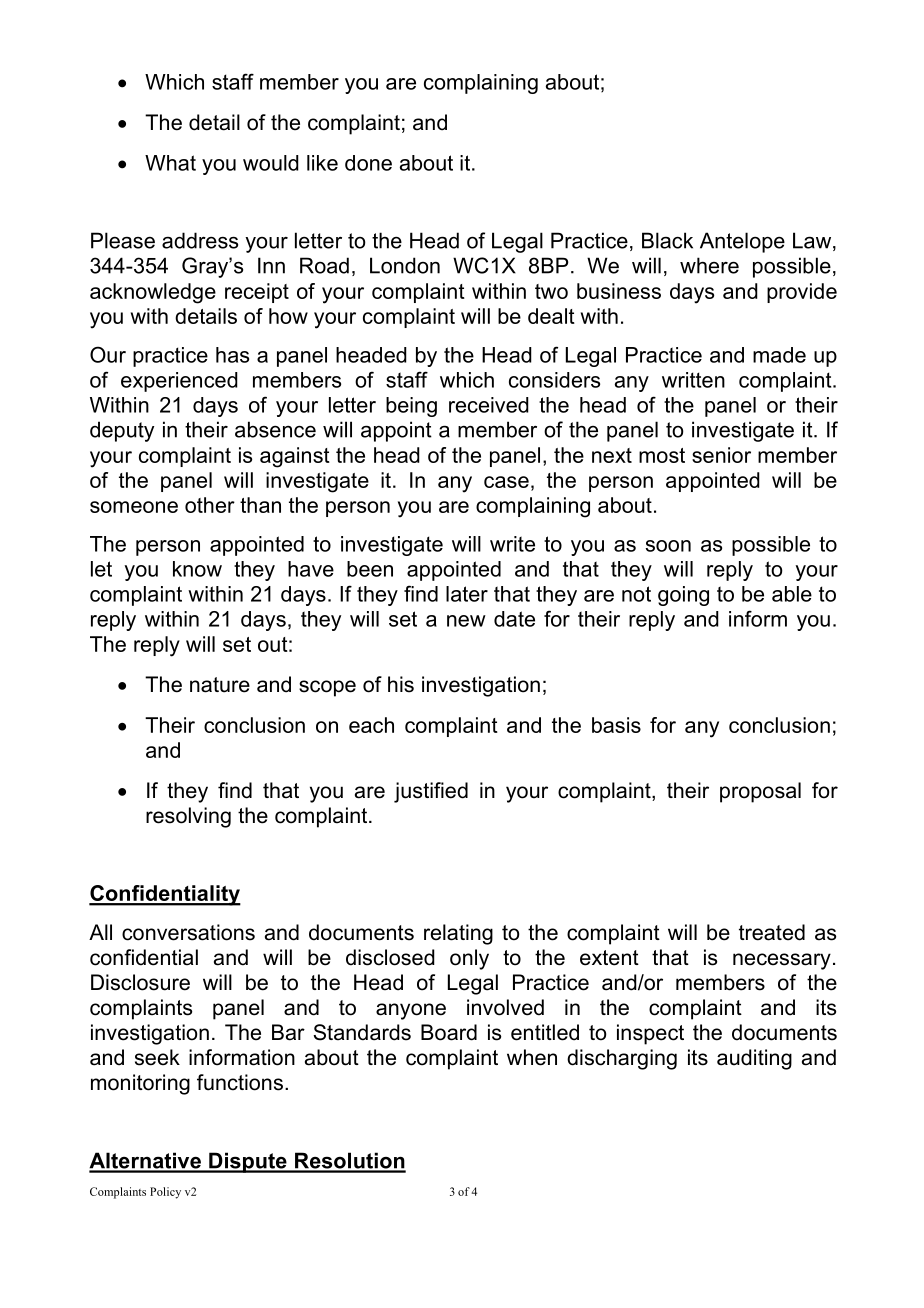  I want to click on auditing, so click(754, 1059).
